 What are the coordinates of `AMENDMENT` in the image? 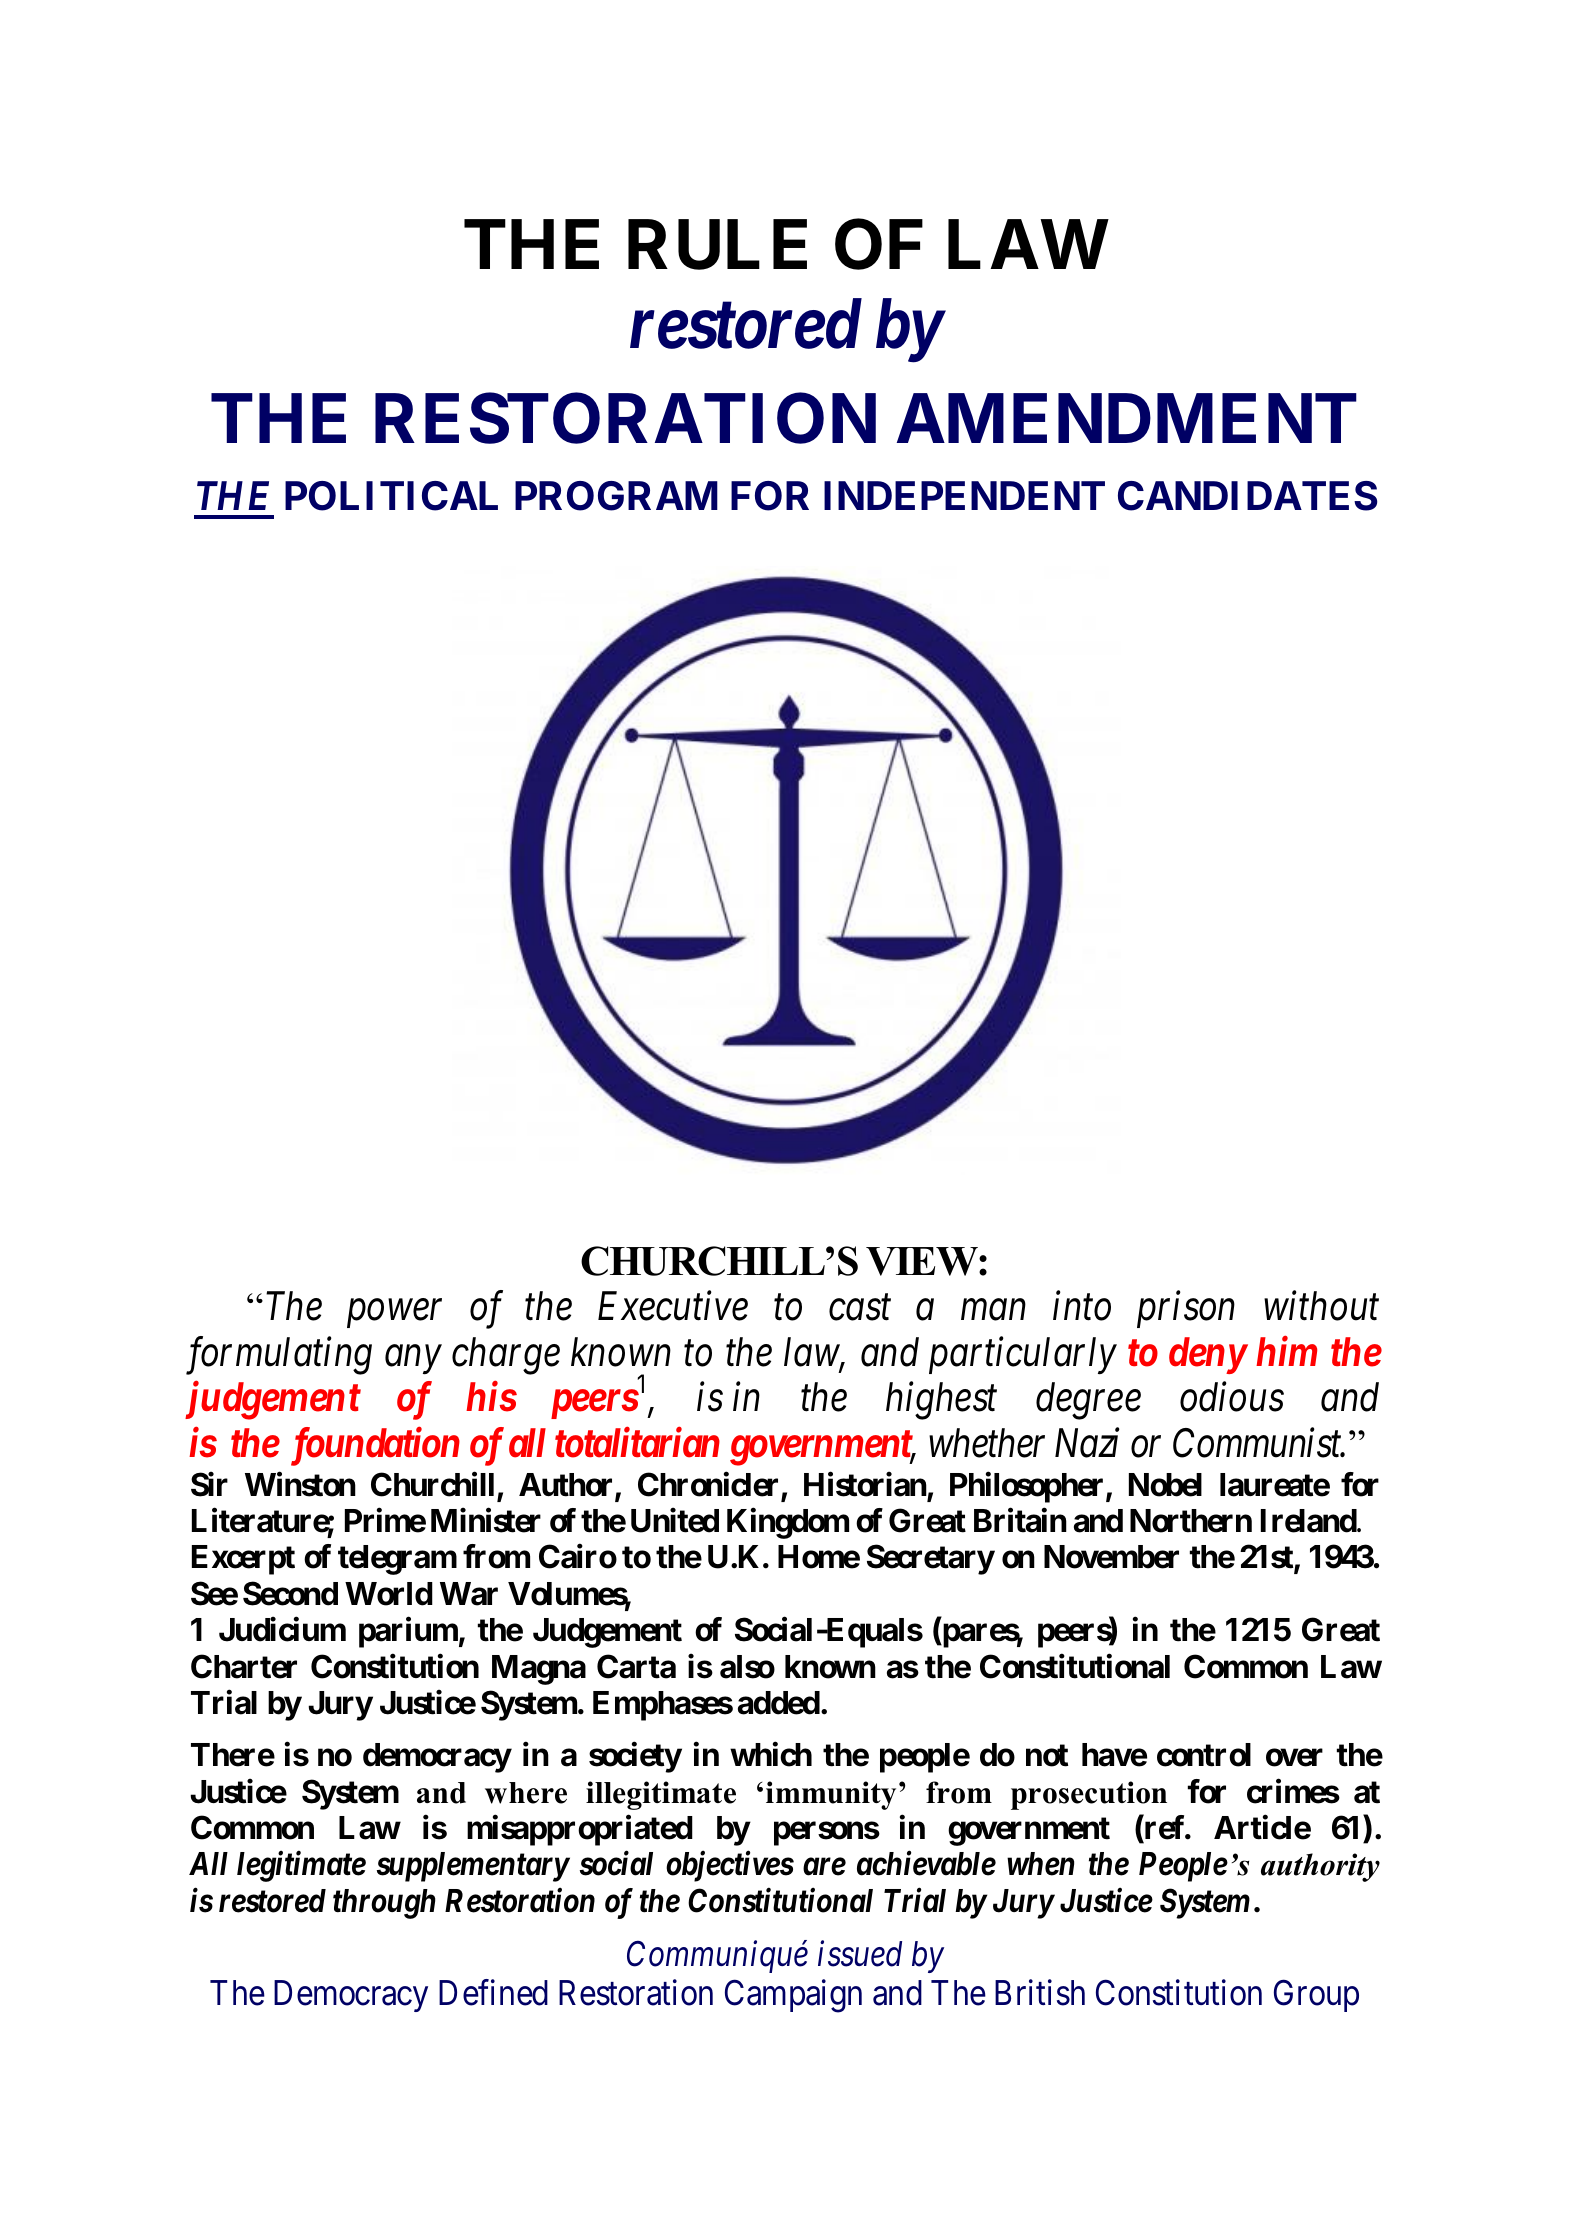 It's located at (1127, 418).
